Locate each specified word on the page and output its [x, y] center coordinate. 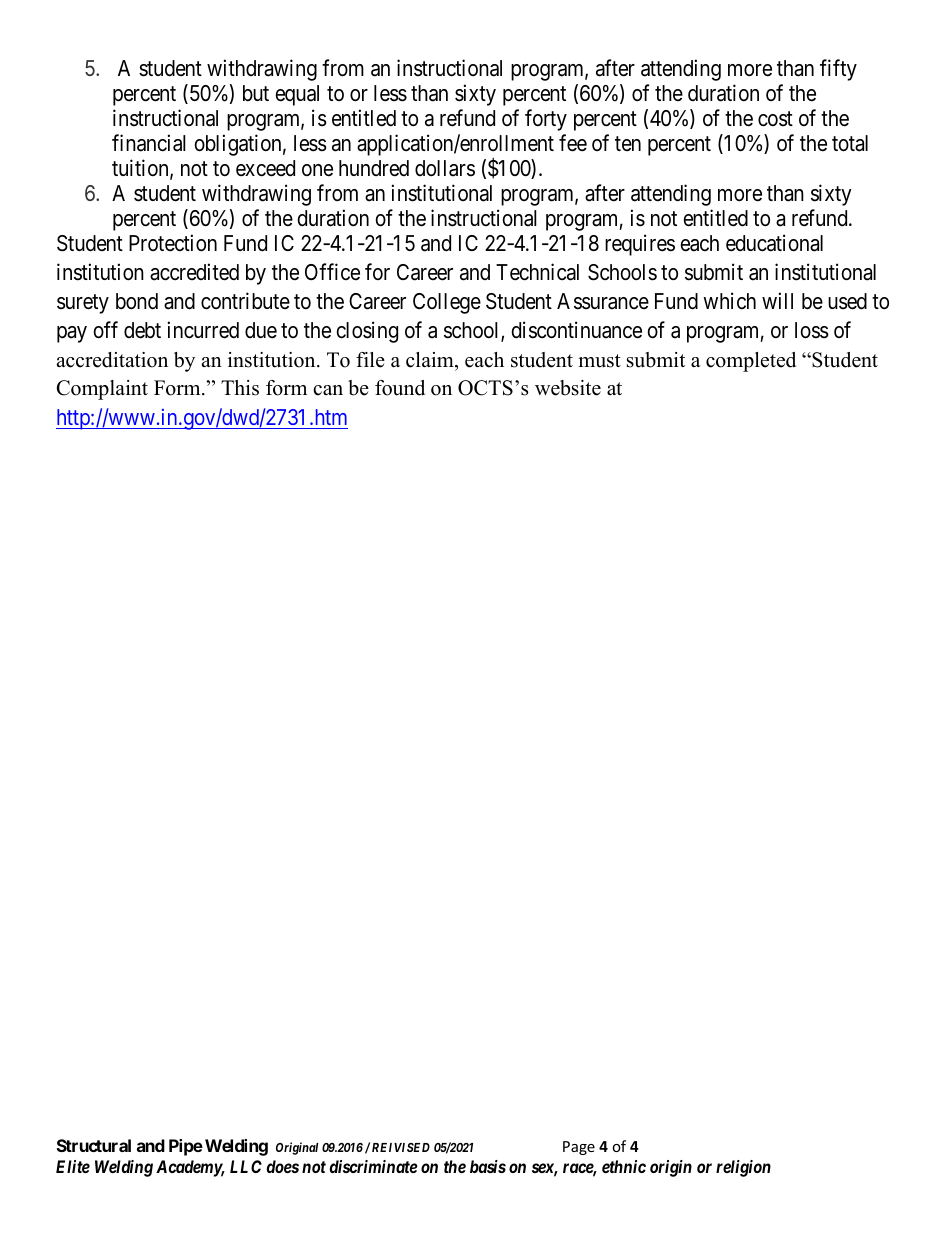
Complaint [102, 390]
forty [546, 120]
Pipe [186, 1147]
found [400, 388]
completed [751, 362]
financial [149, 143]
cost [775, 119]
